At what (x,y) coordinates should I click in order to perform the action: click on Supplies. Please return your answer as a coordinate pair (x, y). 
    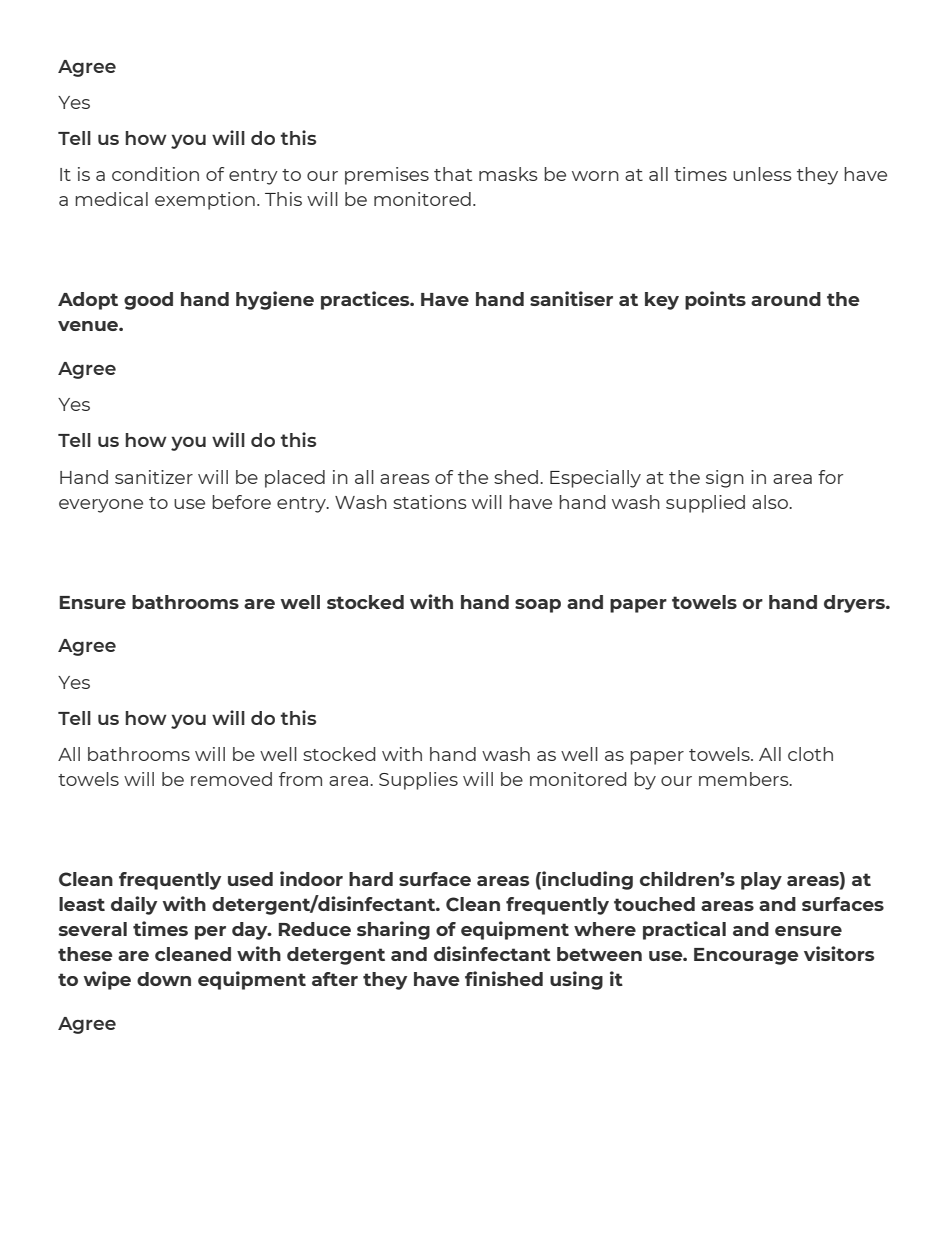
    Looking at the image, I should click on (418, 781).
